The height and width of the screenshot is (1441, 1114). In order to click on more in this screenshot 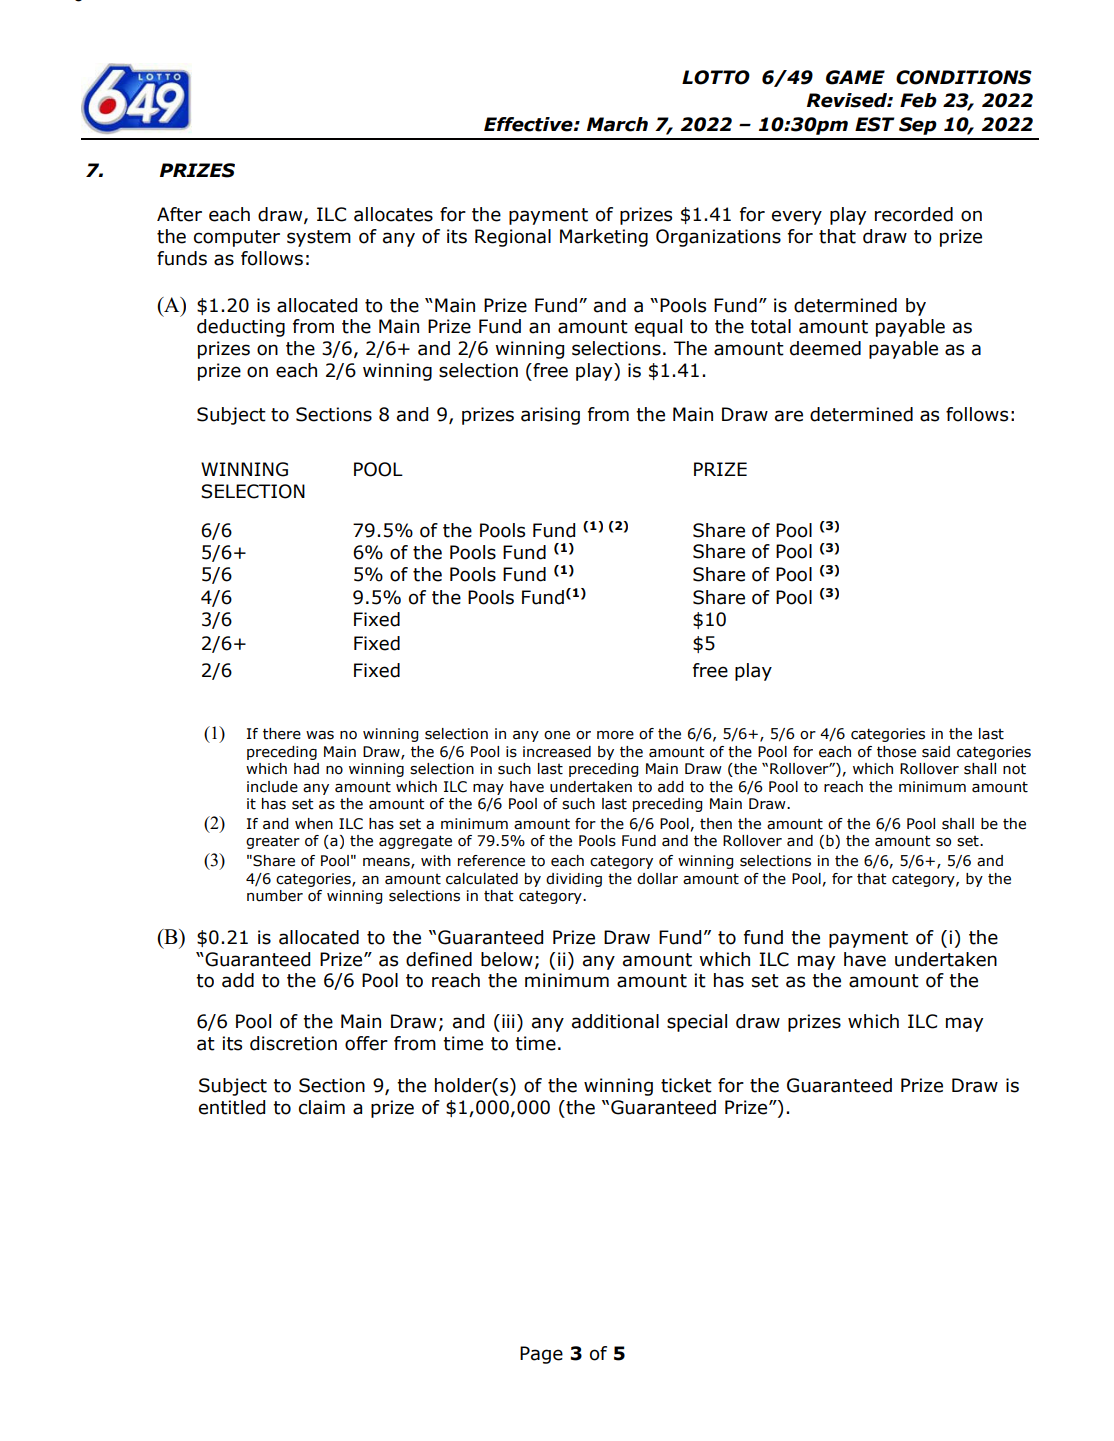, I will do `click(615, 735)`.
